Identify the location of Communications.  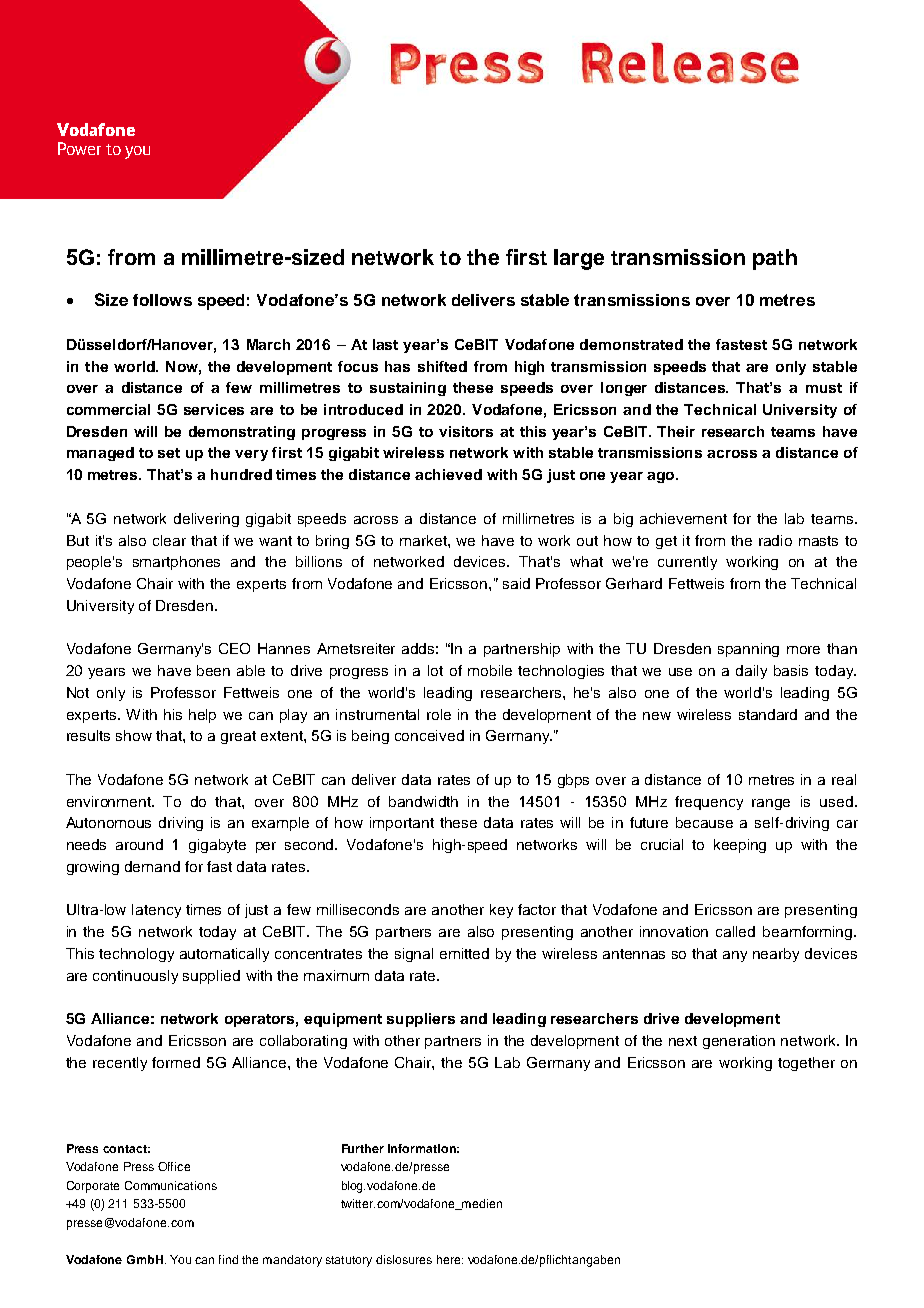
(171, 1185).
